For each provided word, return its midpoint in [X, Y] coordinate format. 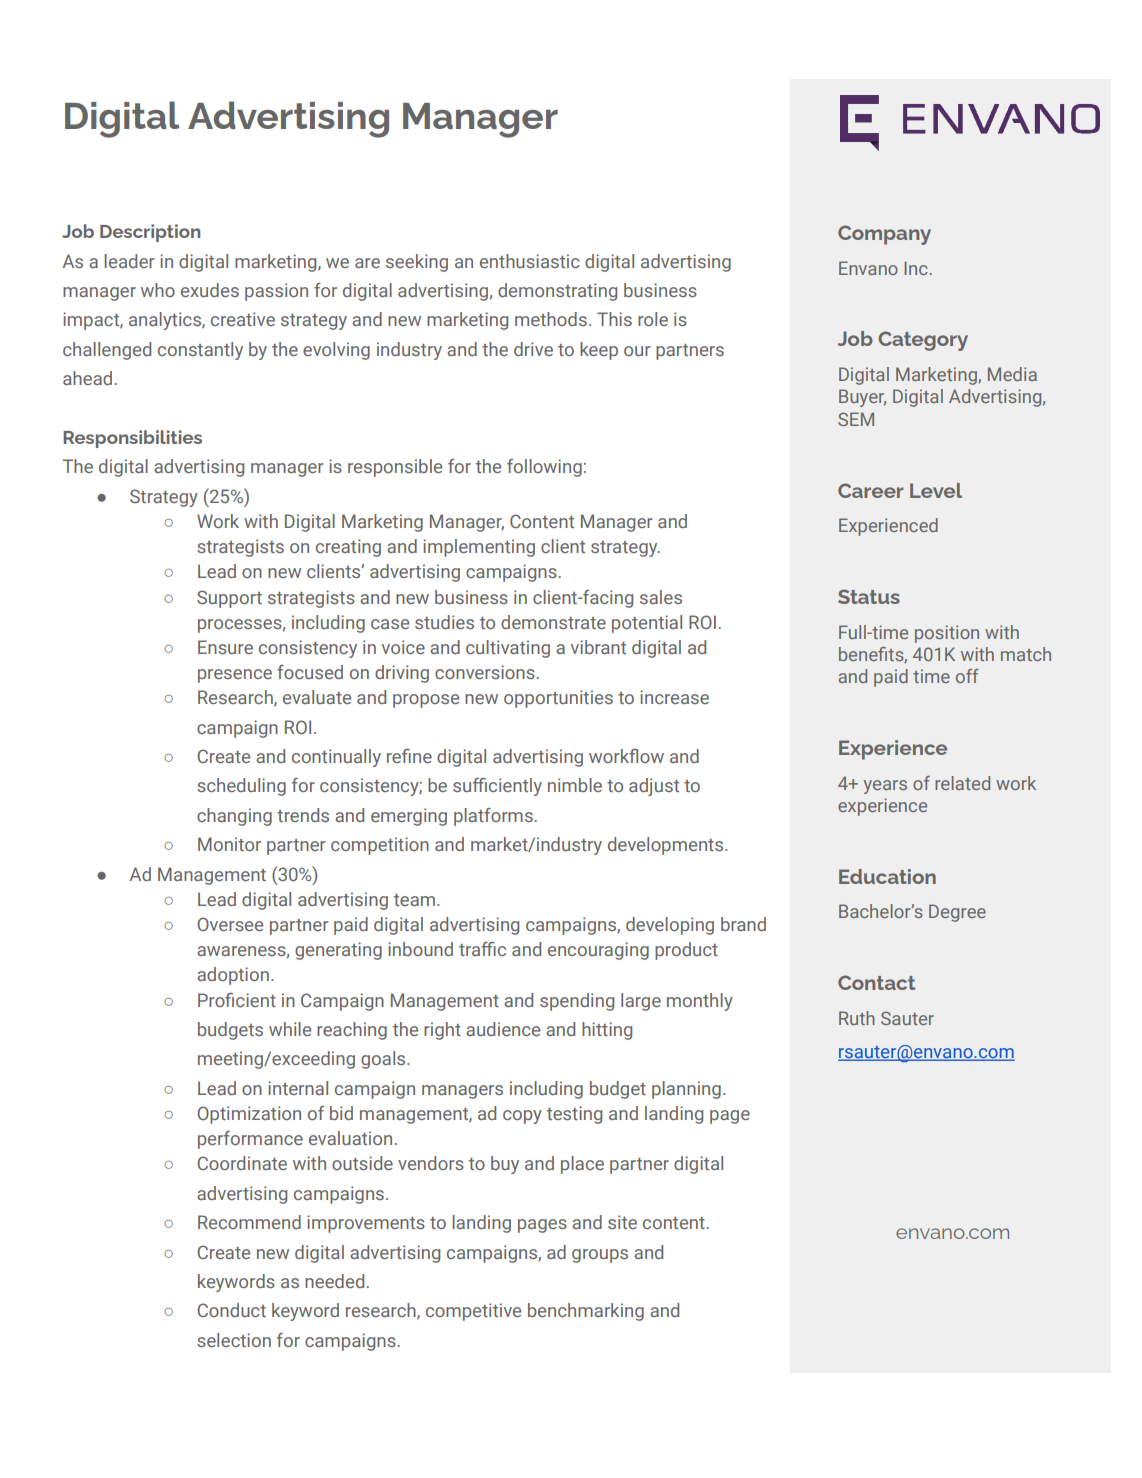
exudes [210, 290]
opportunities [558, 699]
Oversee [230, 924]
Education [887, 876]
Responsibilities [132, 439]
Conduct [231, 1310]
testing [574, 1115]
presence [235, 676]
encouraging [598, 951]
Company [884, 235]
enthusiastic [530, 261]
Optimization [249, 1115]
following [544, 468]
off [967, 676]
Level [936, 490]
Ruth [857, 1018]
